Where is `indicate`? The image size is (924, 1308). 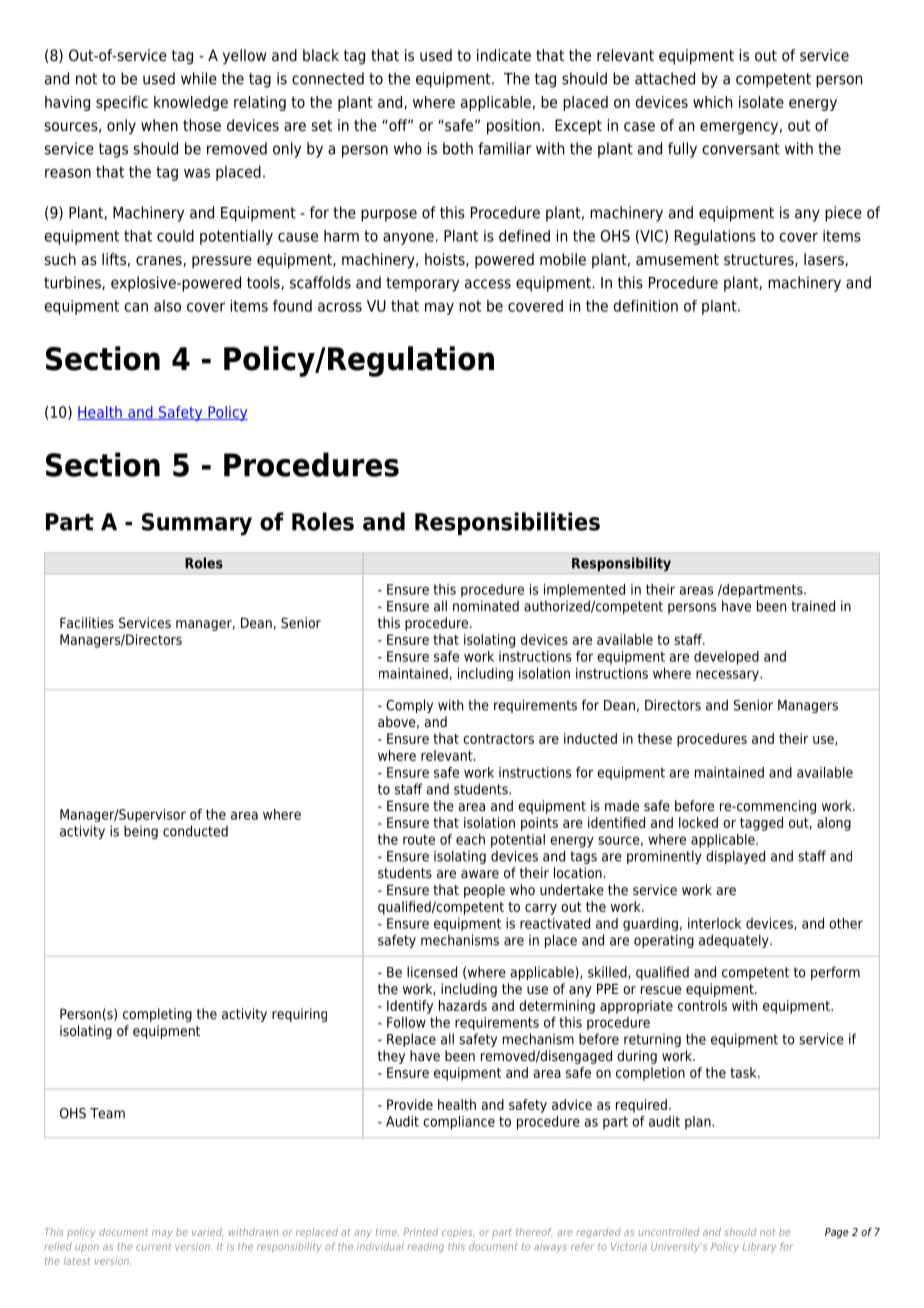 indicate is located at coordinates (504, 55).
